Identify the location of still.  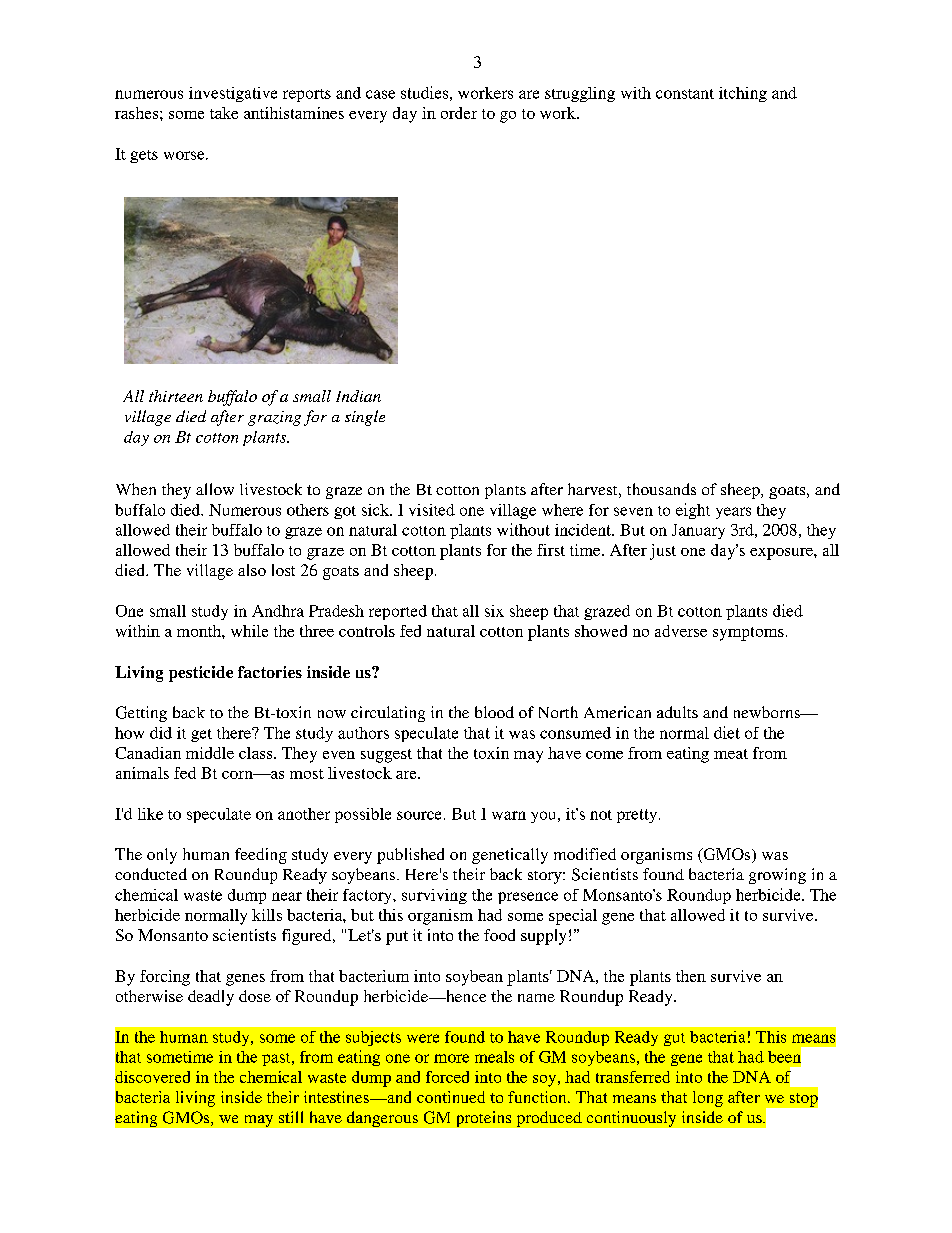
(291, 1117).
